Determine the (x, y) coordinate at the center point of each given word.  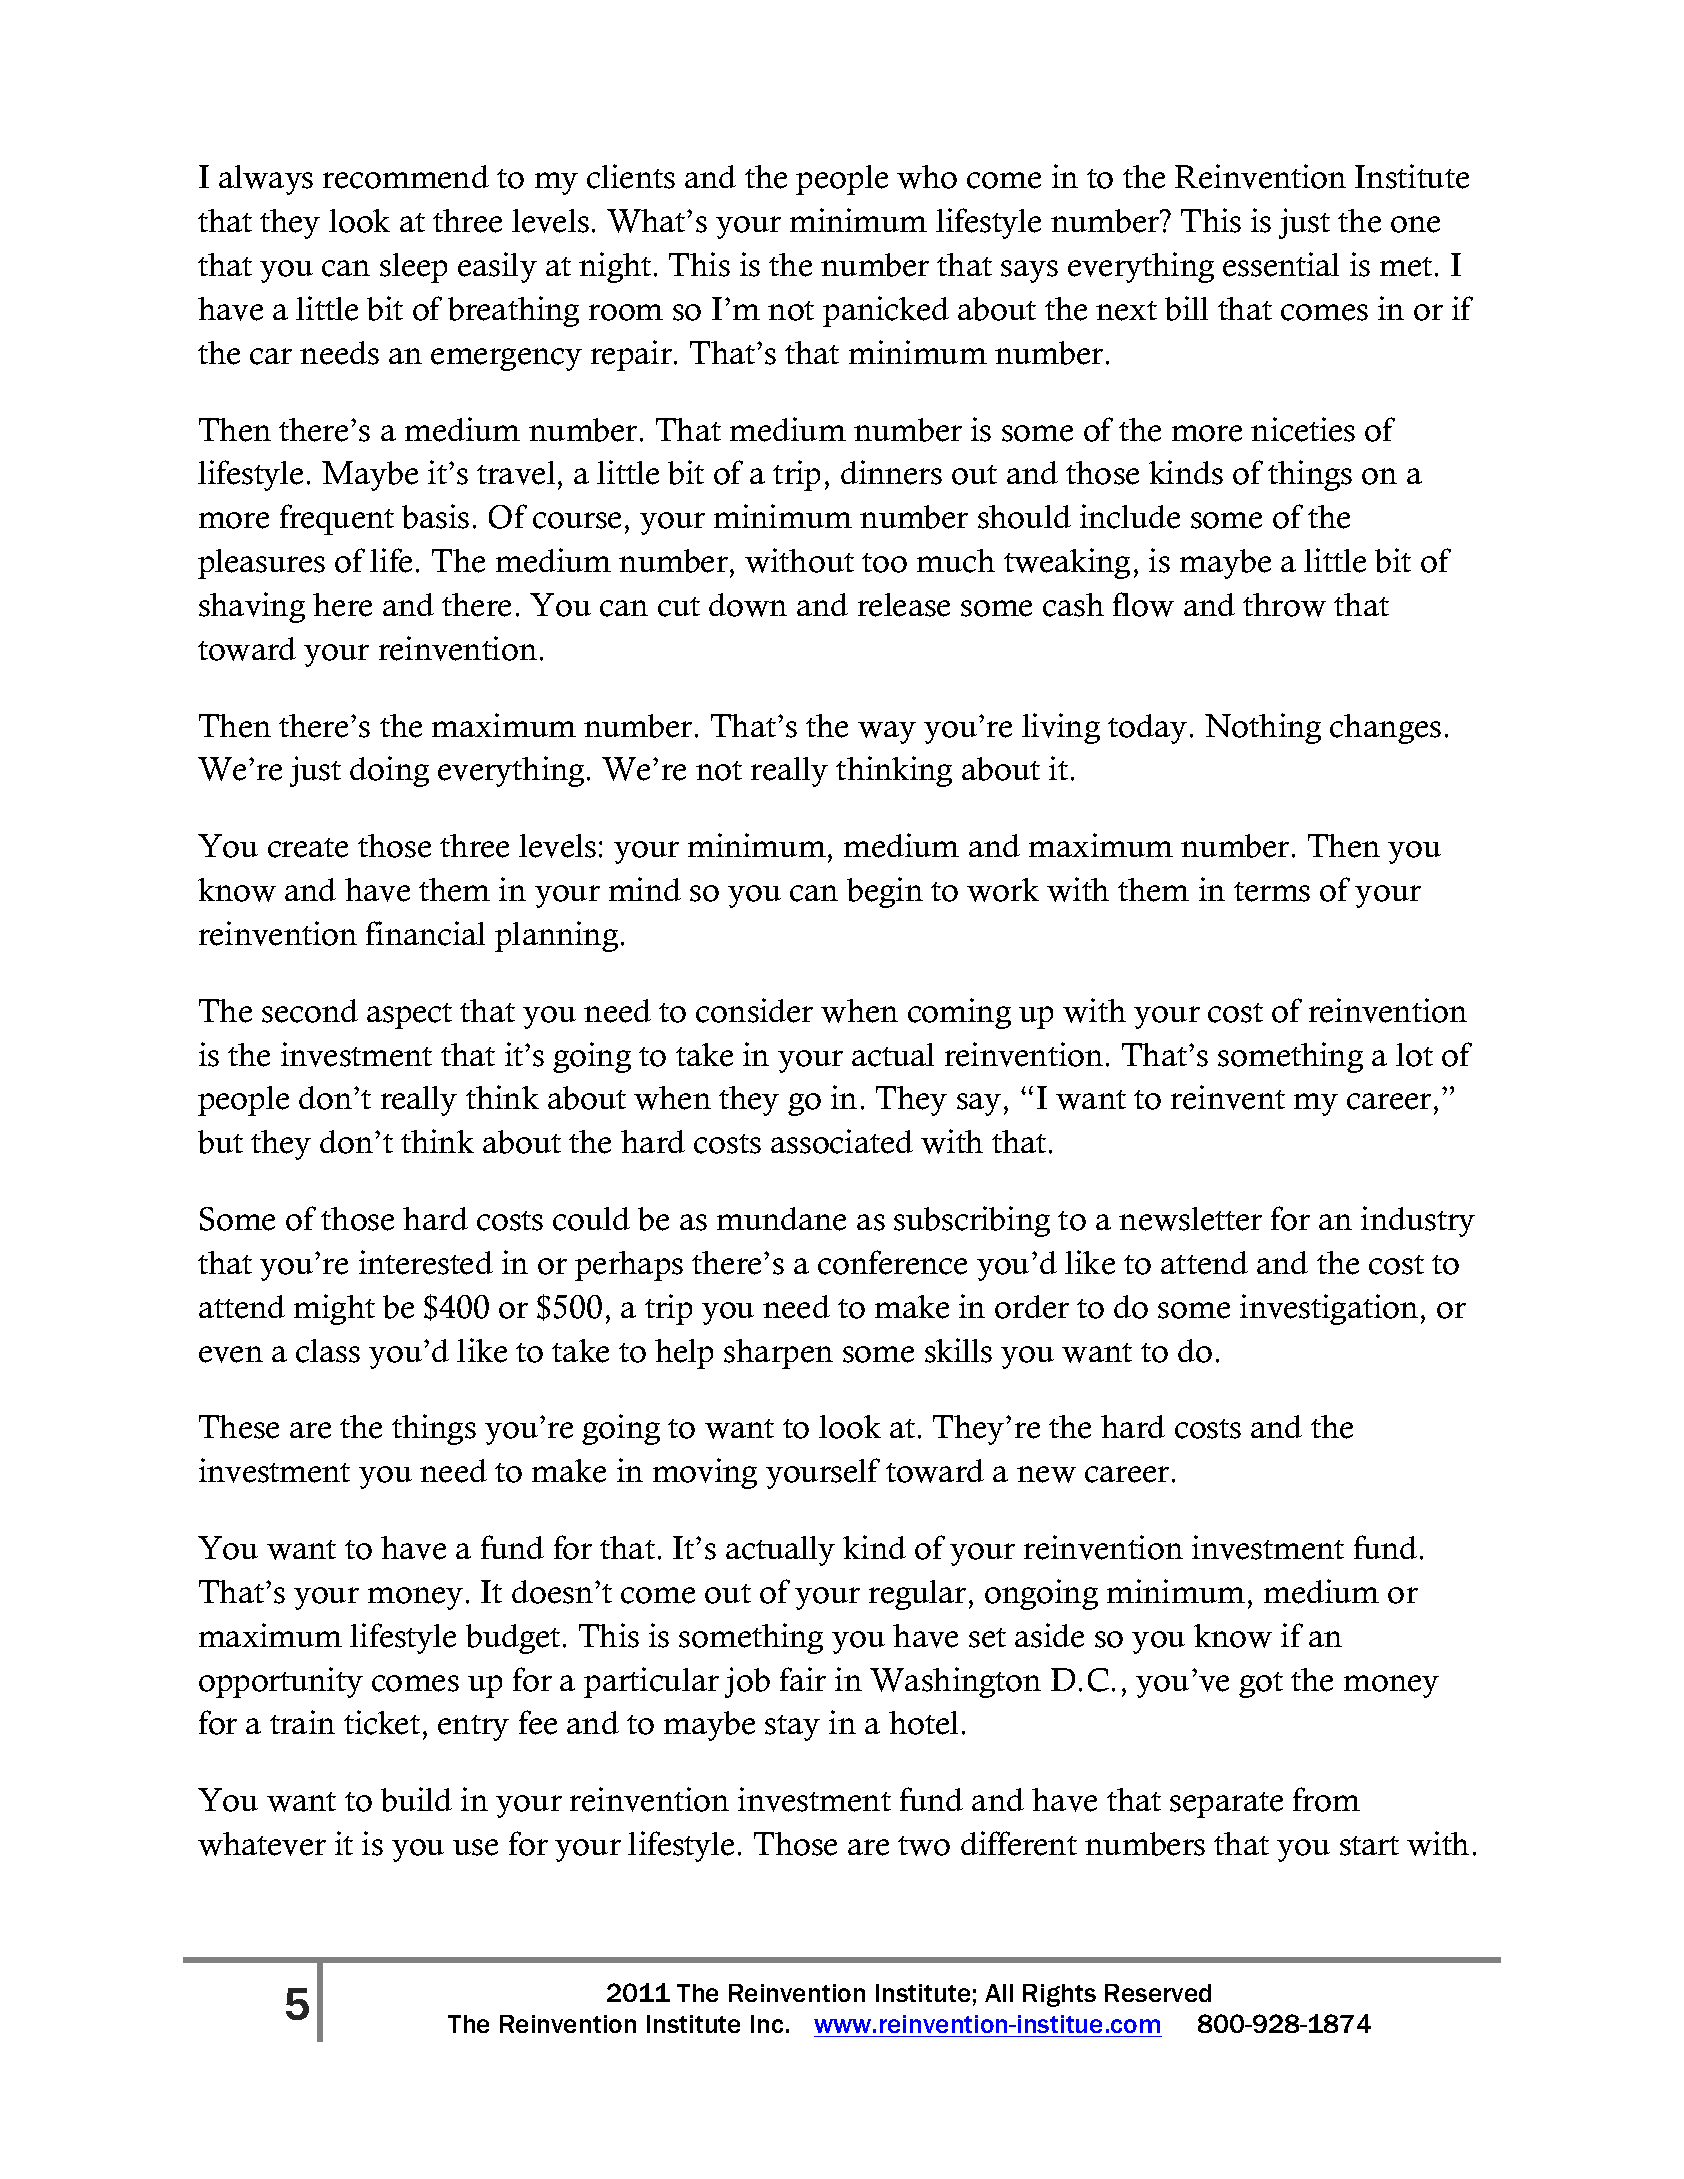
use (475, 1847)
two (924, 1846)
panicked (886, 311)
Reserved (1158, 1993)
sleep (413, 268)
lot (1414, 1055)
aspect (409, 1016)
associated (842, 1141)
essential (1281, 264)
